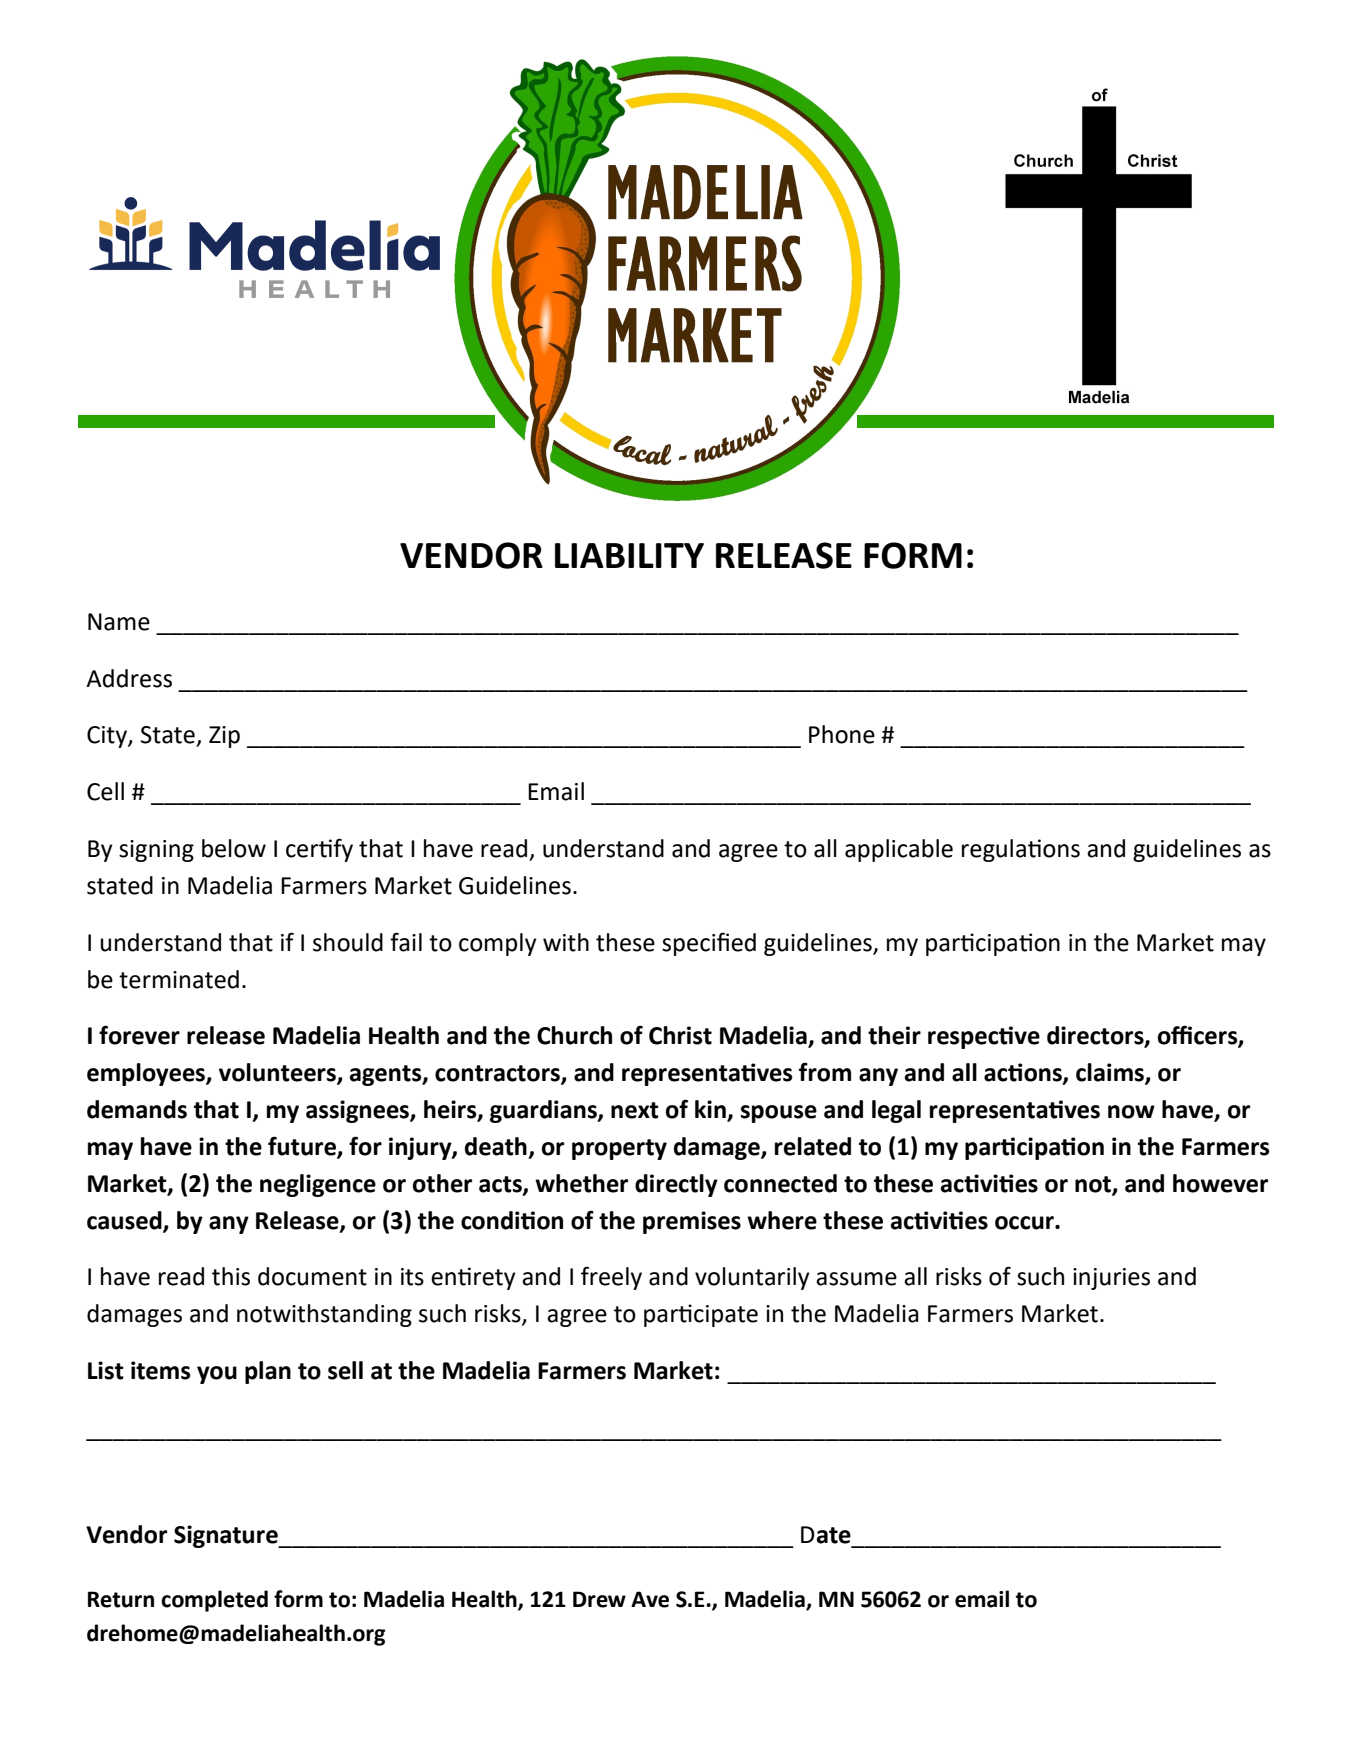 The width and height of the screenshot is (1352, 1749). I want to click on should, so click(348, 942).
